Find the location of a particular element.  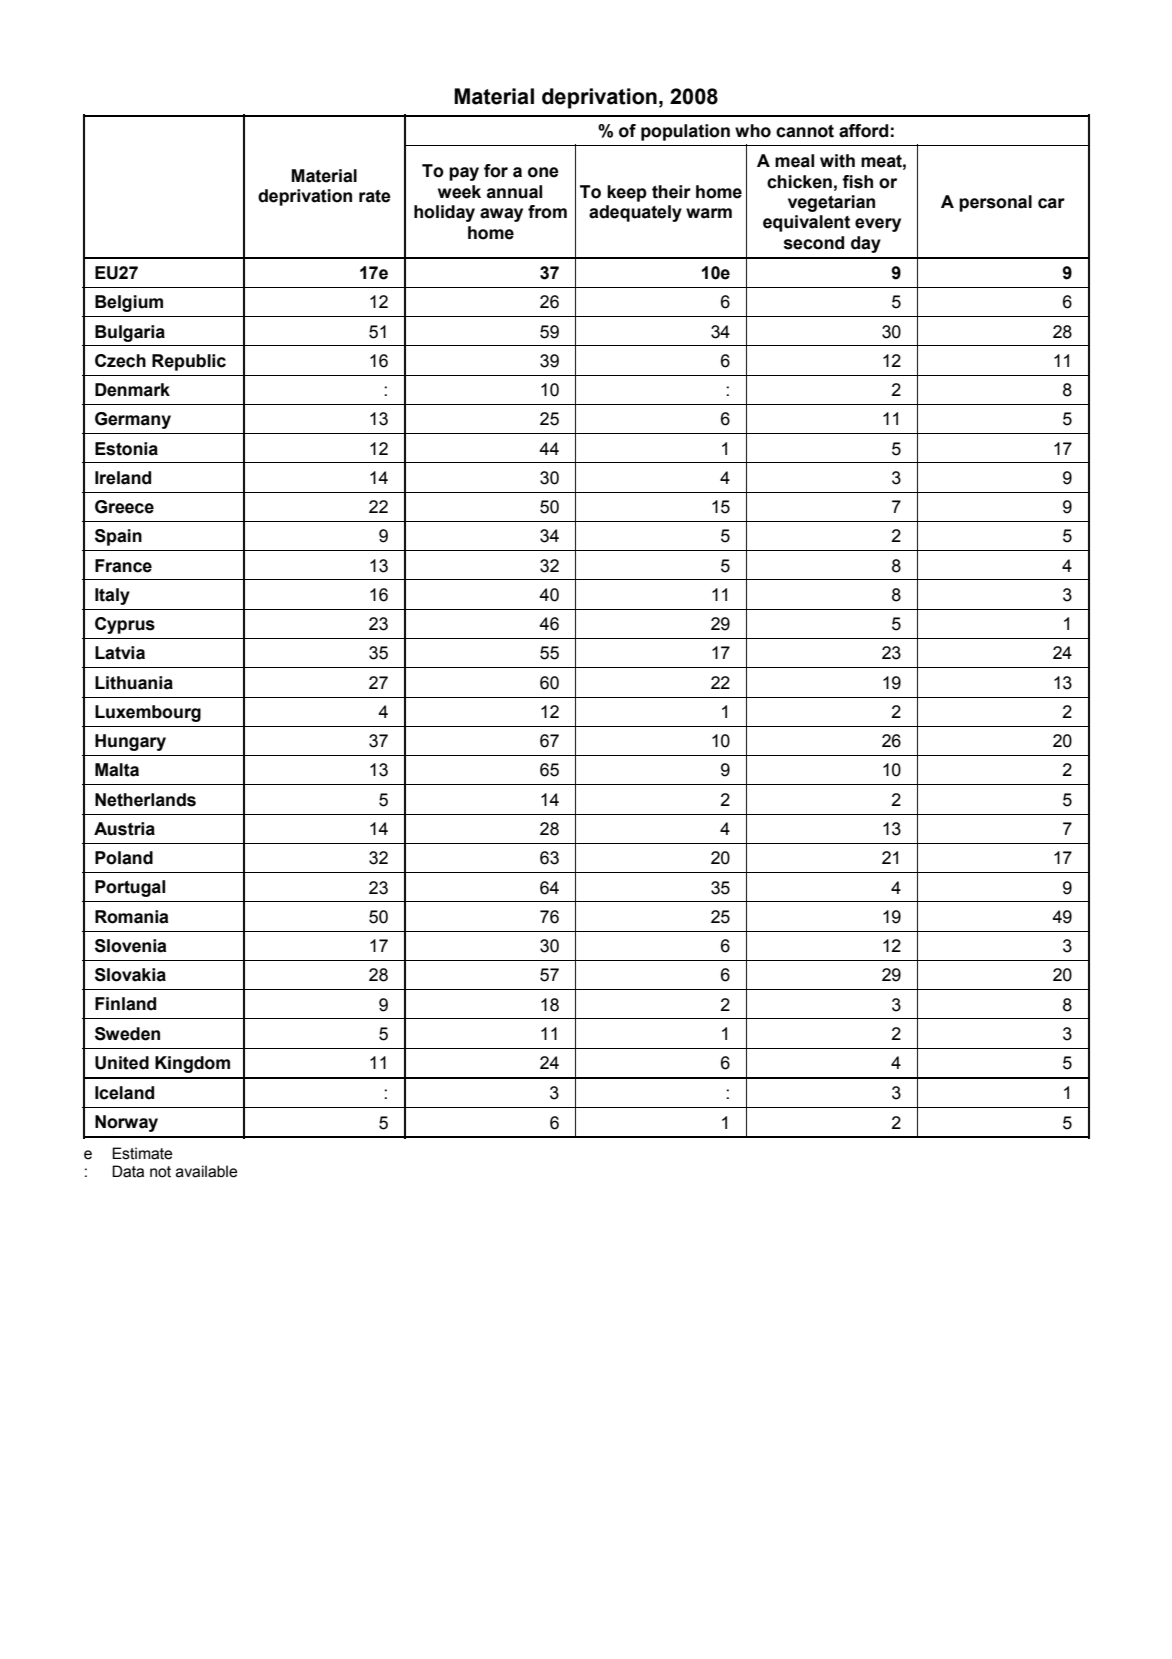

rate is located at coordinates (375, 196).
